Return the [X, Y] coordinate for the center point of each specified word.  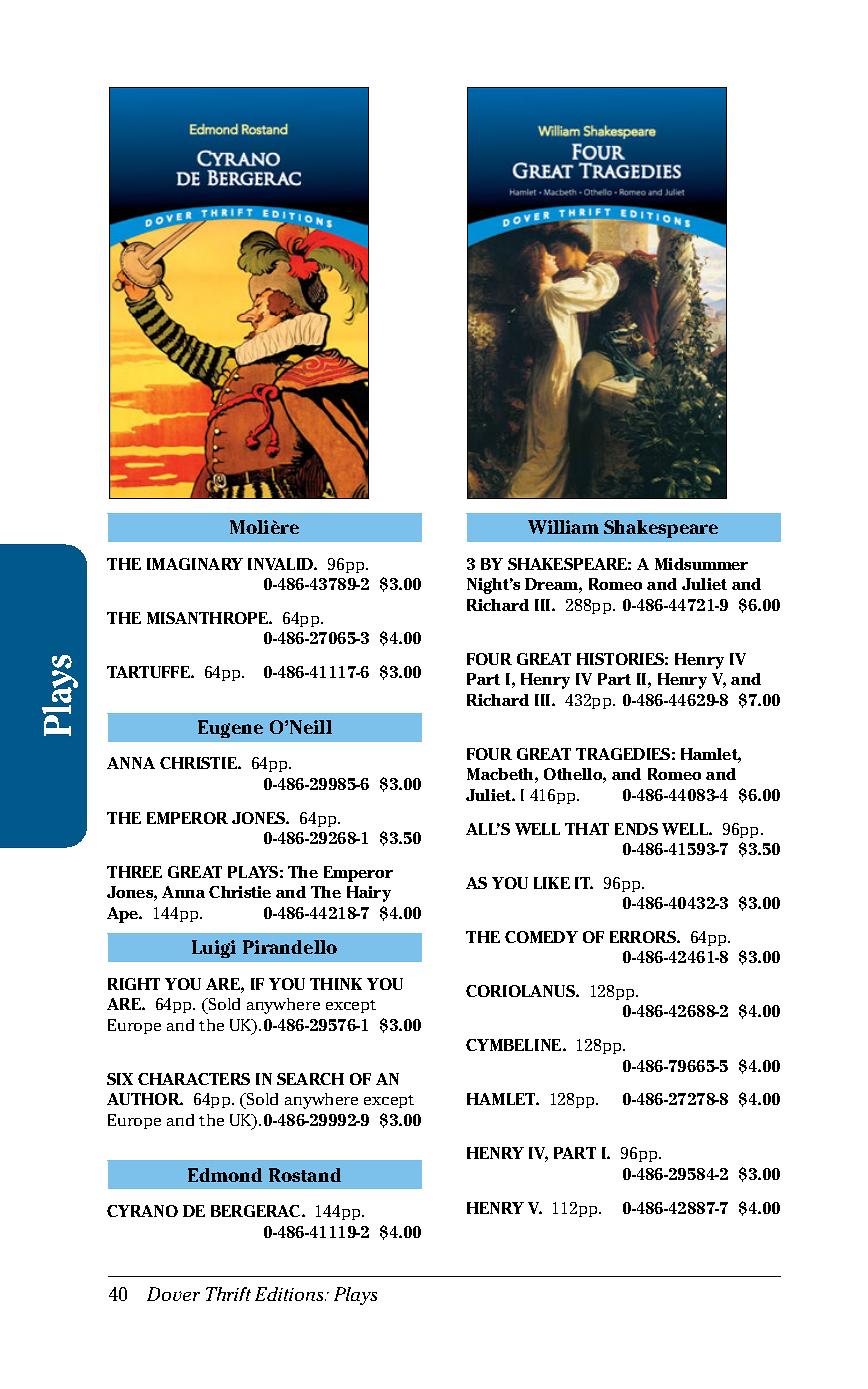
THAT [587, 829]
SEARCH [310, 1079]
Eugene [230, 729]
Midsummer [701, 564]
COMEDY [541, 937]
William [563, 527]
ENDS [636, 829]
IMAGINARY [195, 564]
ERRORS [644, 937]
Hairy [369, 894]
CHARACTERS [194, 1079]
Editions [290, 1294]
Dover [173, 1294]
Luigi [214, 949]
